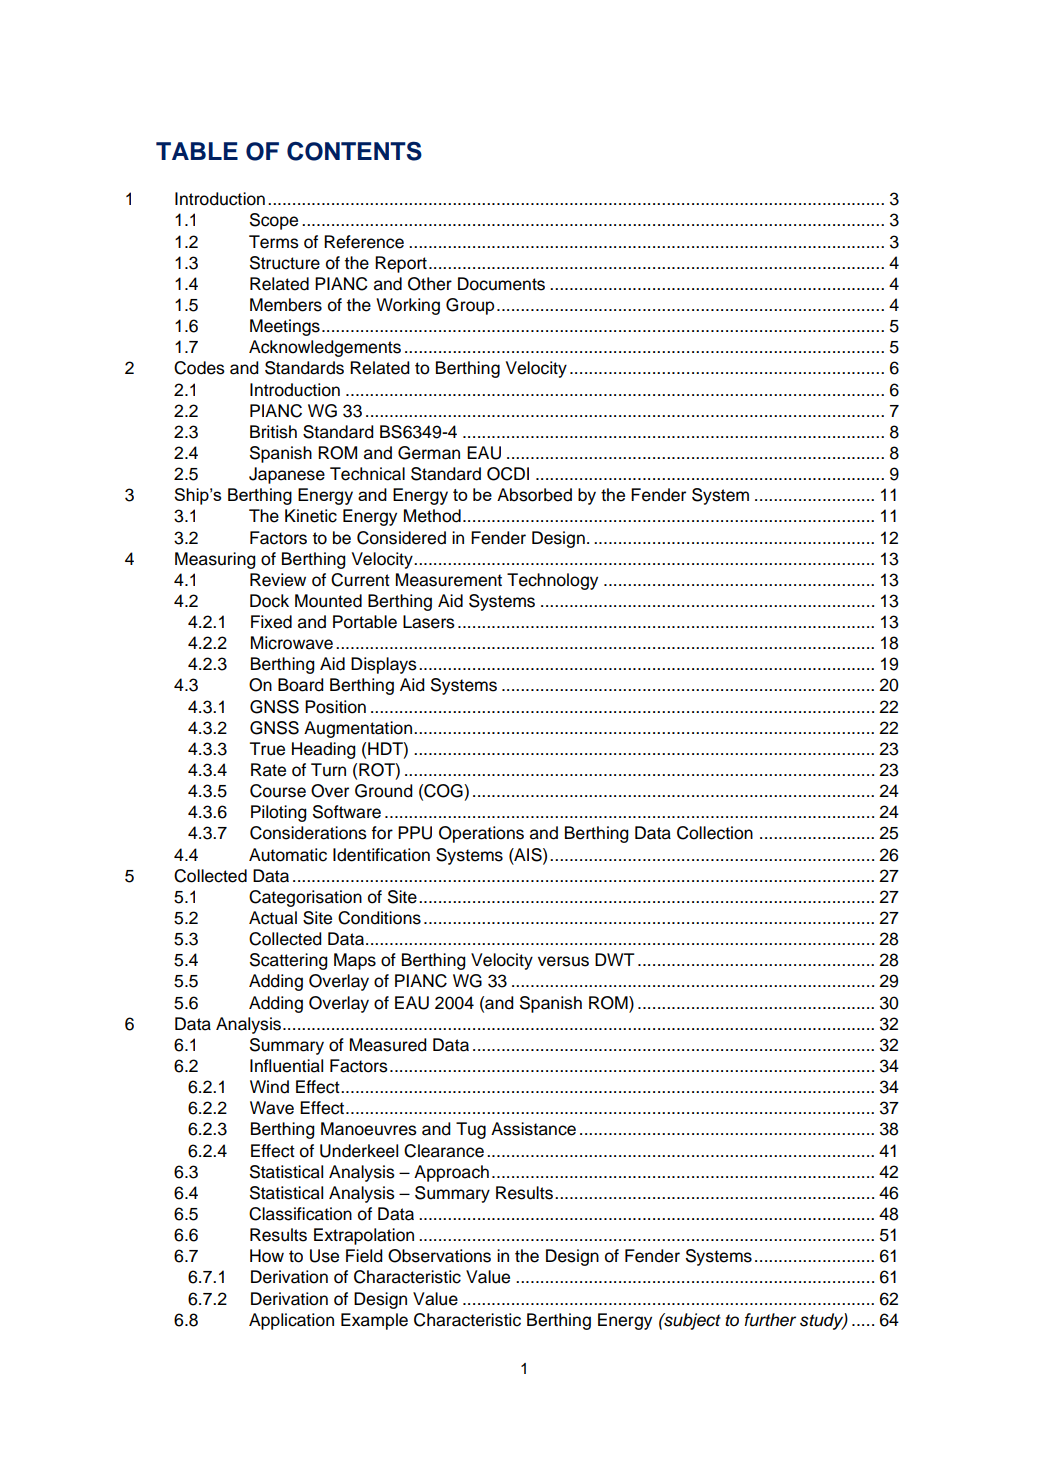  I want to click on Observations, so click(439, 1256).
